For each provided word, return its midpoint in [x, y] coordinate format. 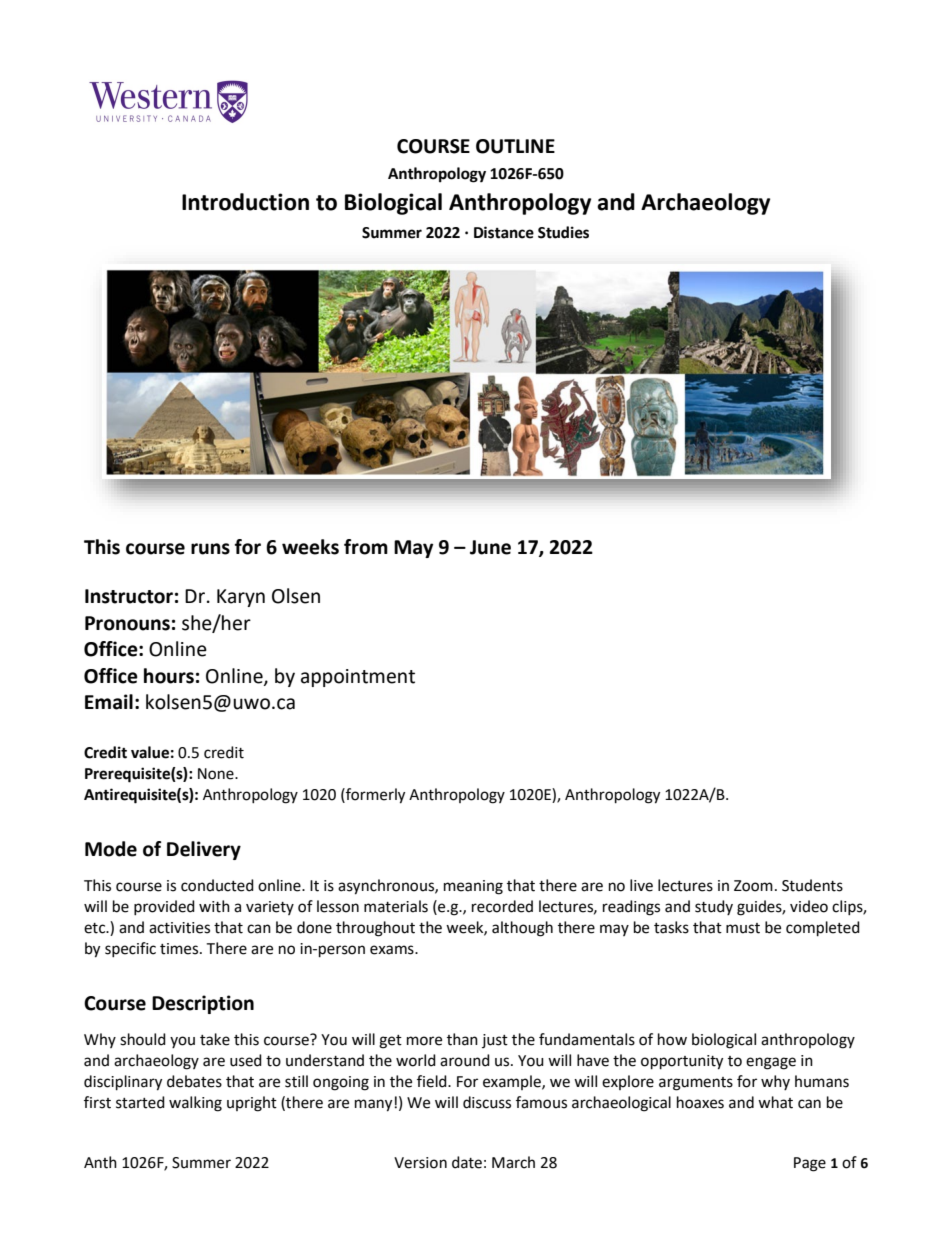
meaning [473, 887]
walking [195, 1104]
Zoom [753, 886]
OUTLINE [515, 146]
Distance [504, 232]
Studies [563, 232]
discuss [487, 1102]
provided [164, 907]
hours [169, 676]
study [714, 907]
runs [210, 549]
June [490, 547]
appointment [358, 678]
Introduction [245, 202]
